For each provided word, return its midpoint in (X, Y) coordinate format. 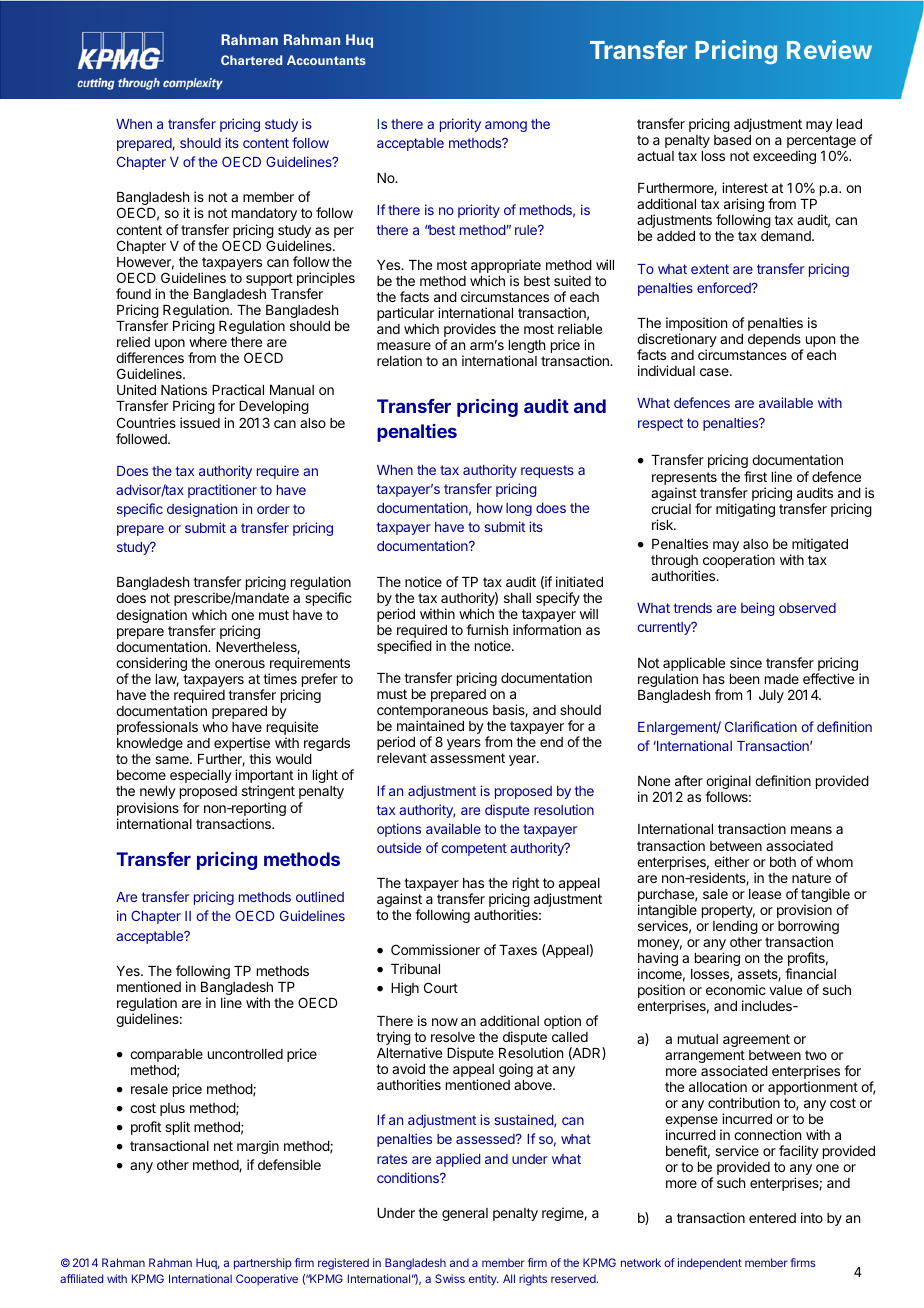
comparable (166, 1055)
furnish (487, 629)
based (732, 140)
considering (151, 665)
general (465, 1214)
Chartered (251, 60)
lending (735, 927)
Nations (184, 389)
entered (772, 1218)
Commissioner (435, 949)
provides (470, 331)
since (746, 662)
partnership (262, 1264)
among (506, 126)
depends (775, 342)
